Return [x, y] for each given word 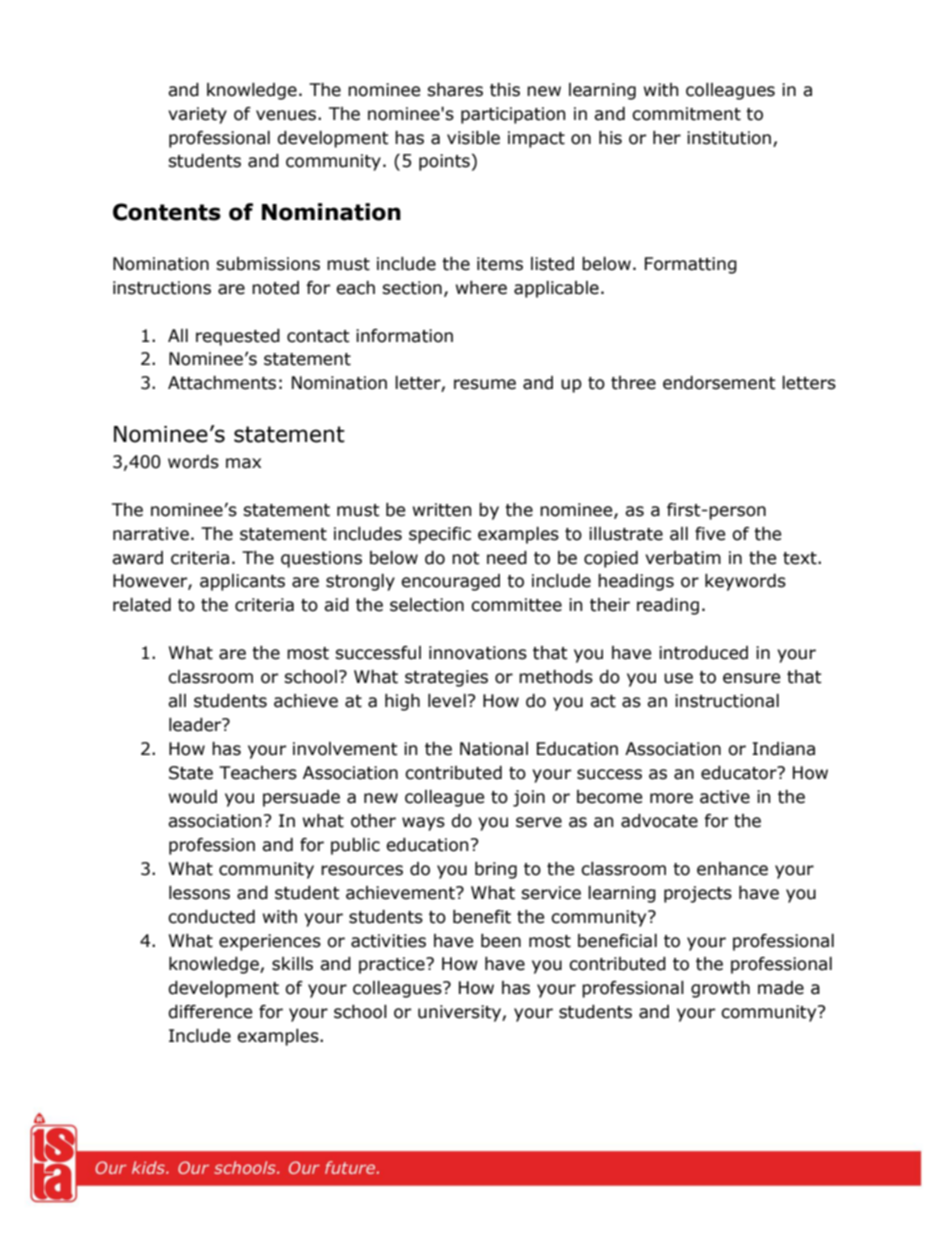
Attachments [222, 383]
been [501, 941]
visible [473, 138]
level [447, 701]
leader [196, 725]
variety [197, 115]
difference [210, 1012]
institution [729, 138]
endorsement [719, 383]
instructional [727, 701]
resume [485, 384]
